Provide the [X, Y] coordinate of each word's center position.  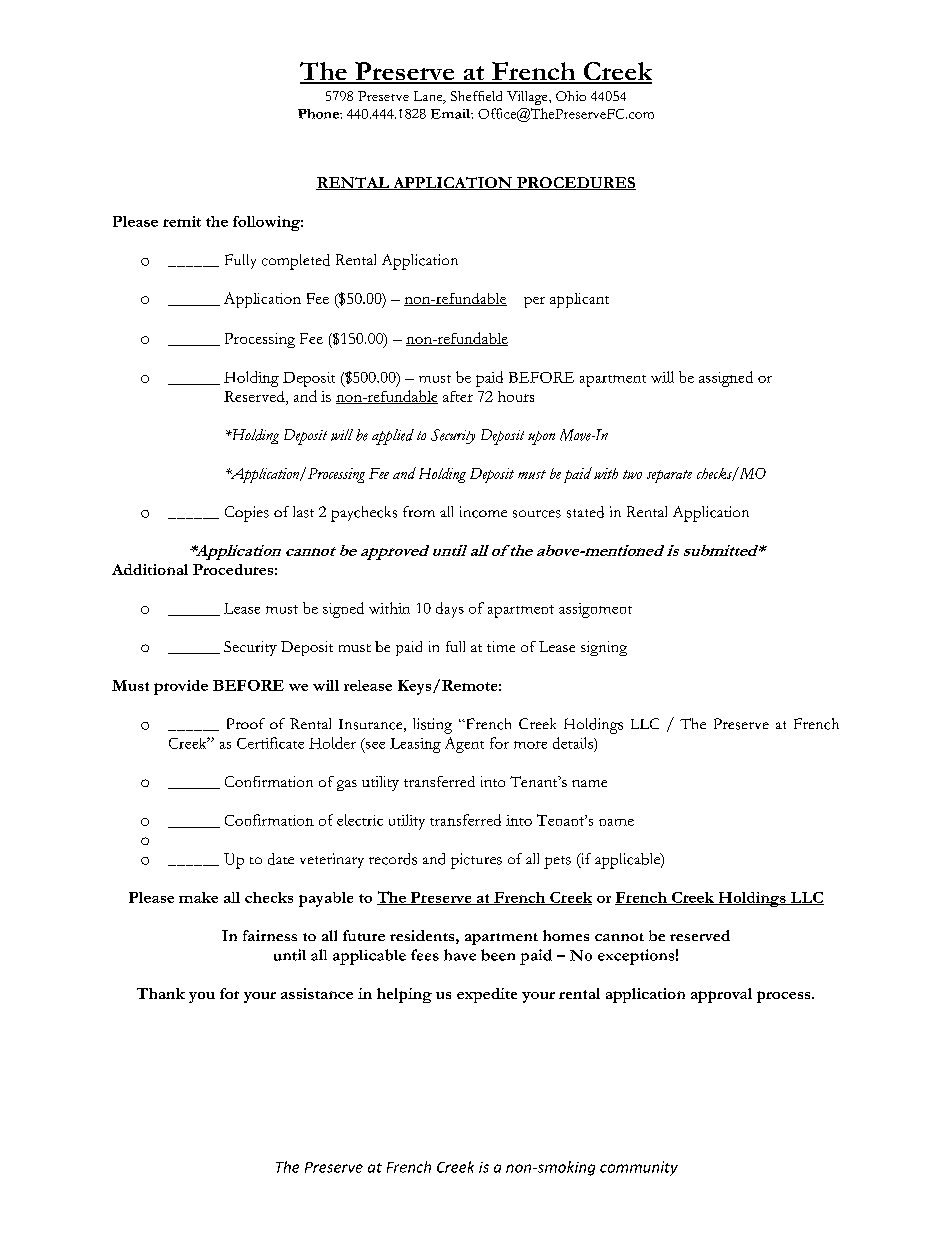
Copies [247, 514]
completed [296, 262]
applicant [579, 300]
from [419, 511]
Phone [319, 114]
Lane [429, 97]
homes [566, 935]
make [198, 897]
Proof [246, 723]
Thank [161, 993]
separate [669, 476]
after [458, 396]
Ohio [571, 96]
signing [604, 648]
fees [425, 955]
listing [432, 726]
